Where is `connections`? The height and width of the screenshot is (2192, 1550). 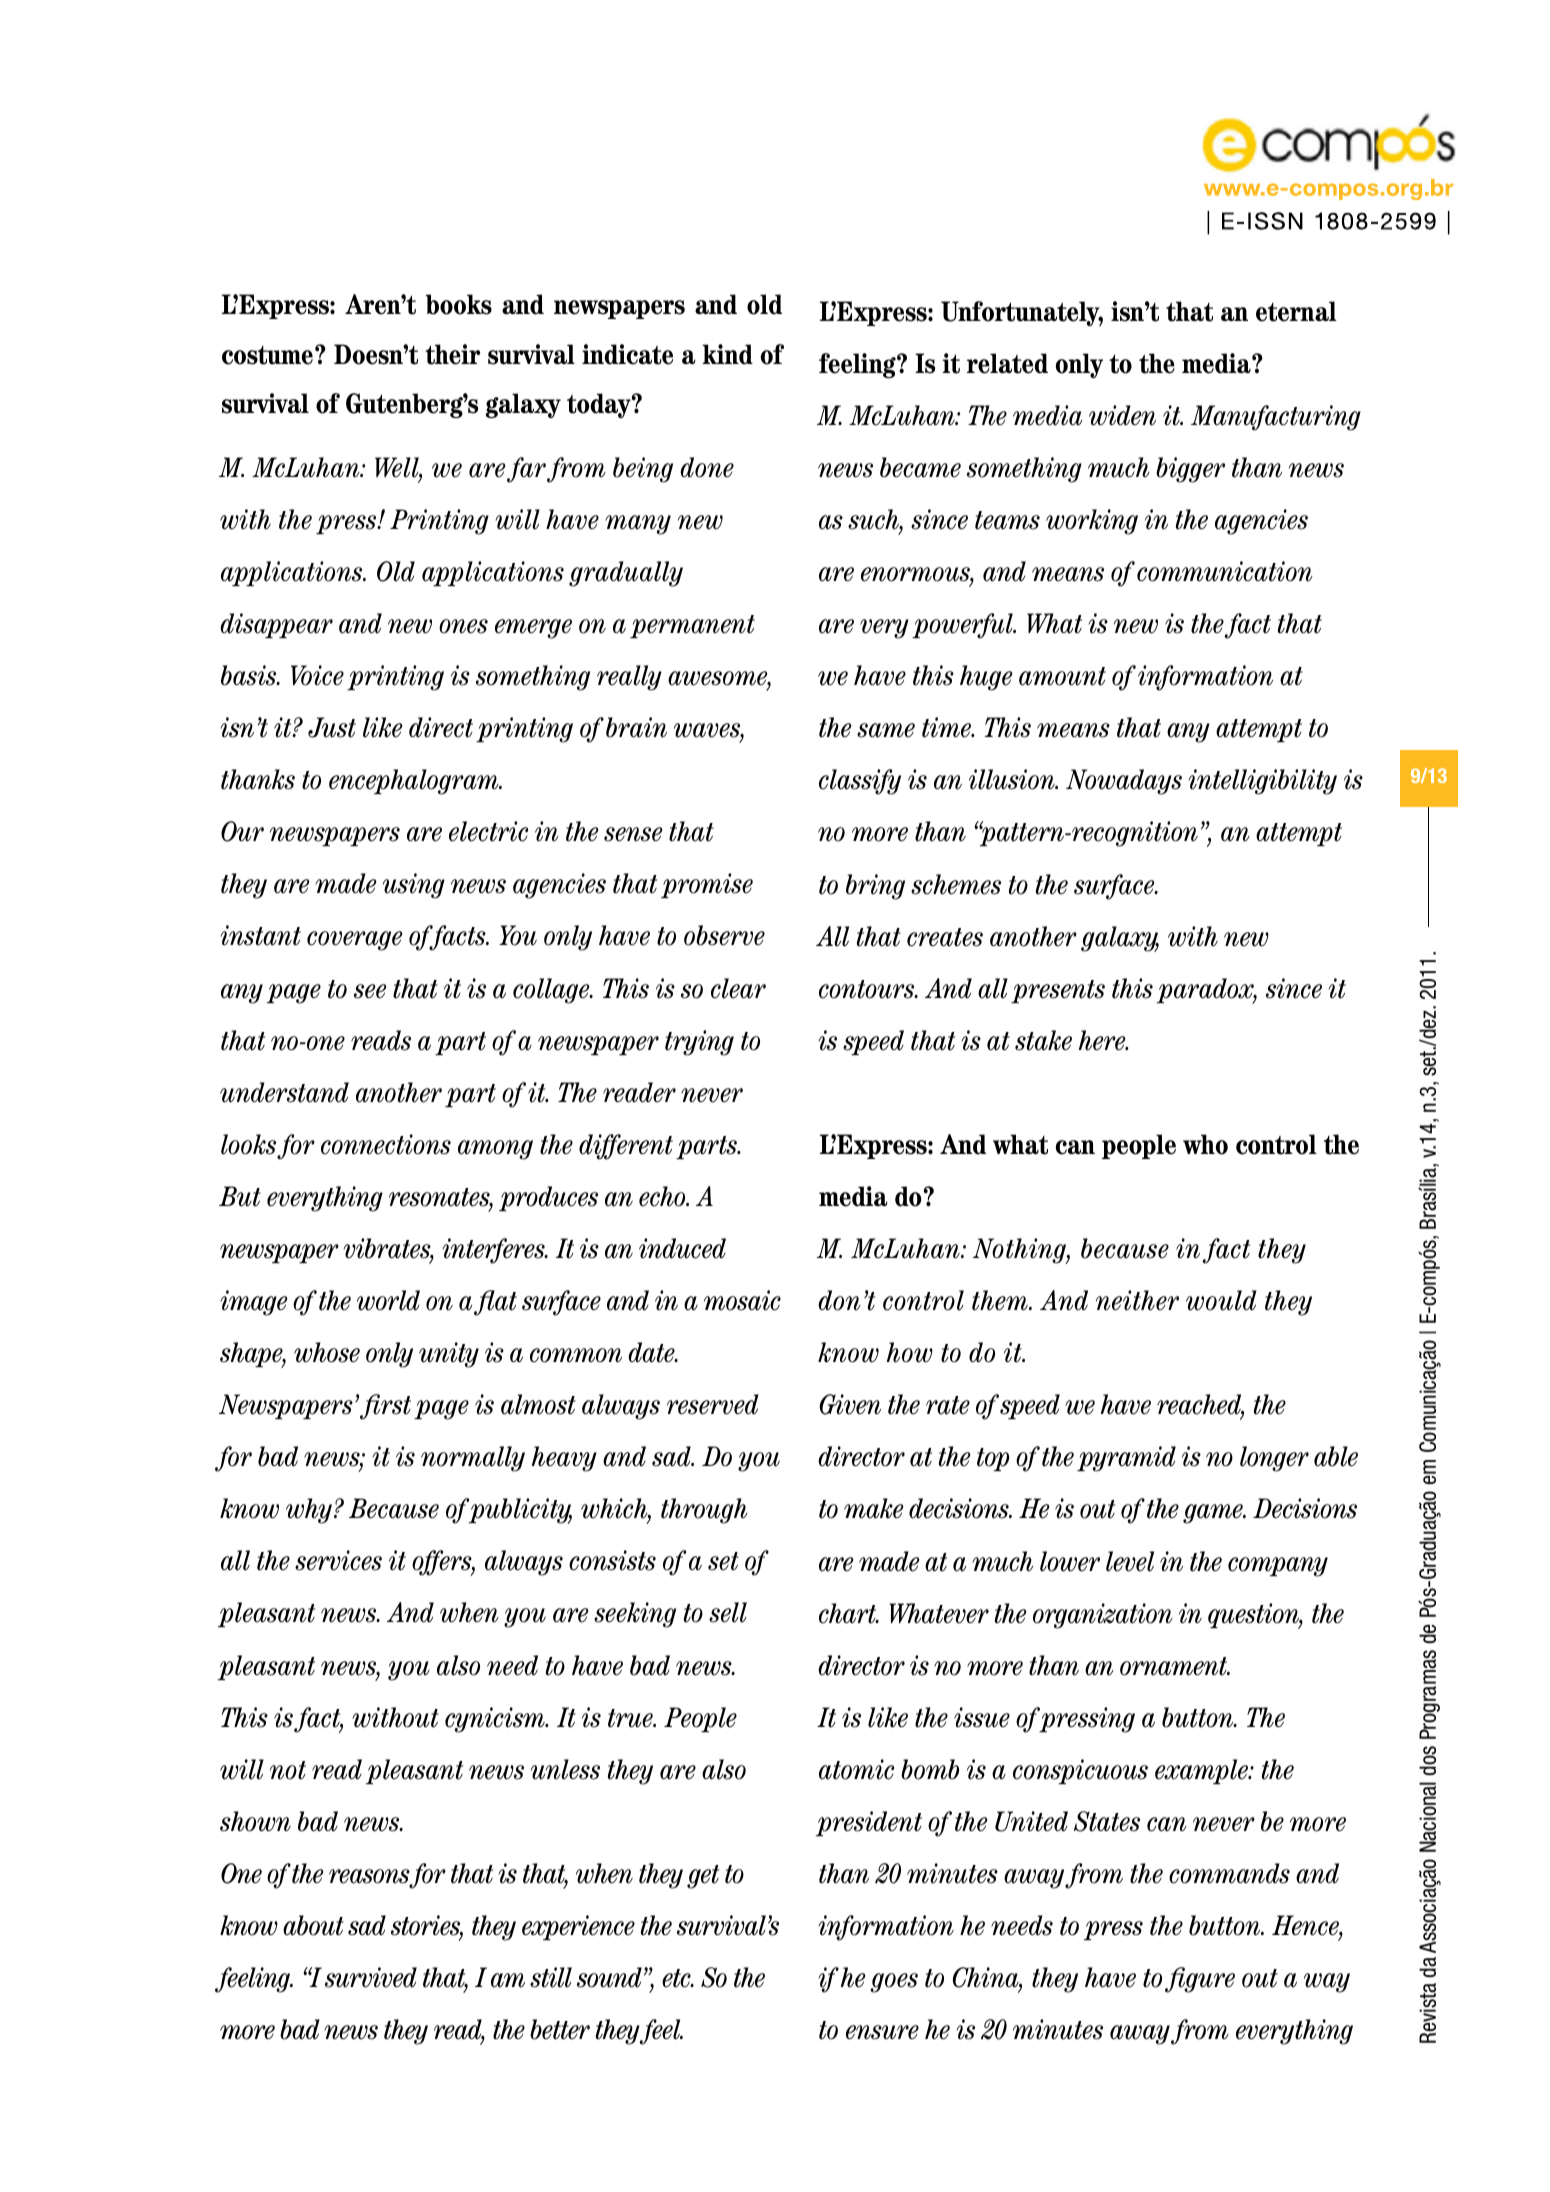 connections is located at coordinates (386, 1144).
